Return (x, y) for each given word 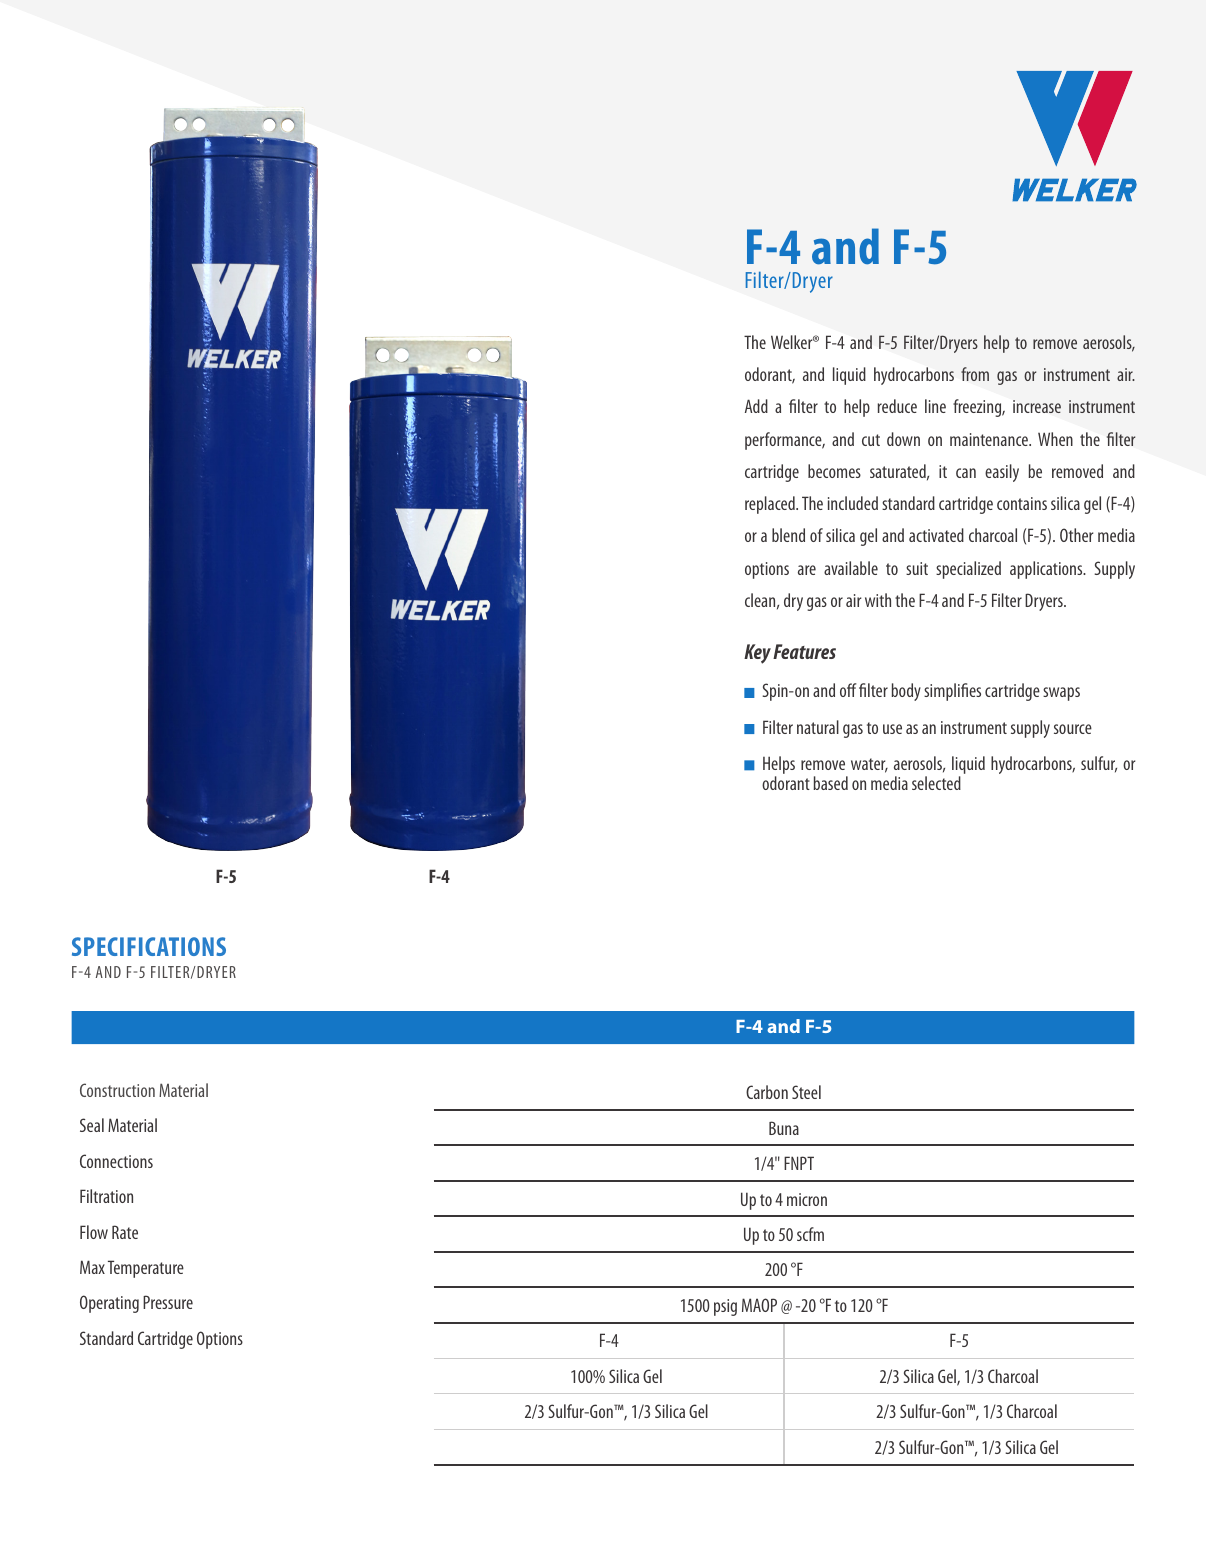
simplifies (952, 692)
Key (757, 654)
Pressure (168, 1302)
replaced (771, 505)
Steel (806, 1092)
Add (756, 406)
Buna (784, 1128)
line (935, 406)
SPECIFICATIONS (149, 946)
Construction (117, 1090)
